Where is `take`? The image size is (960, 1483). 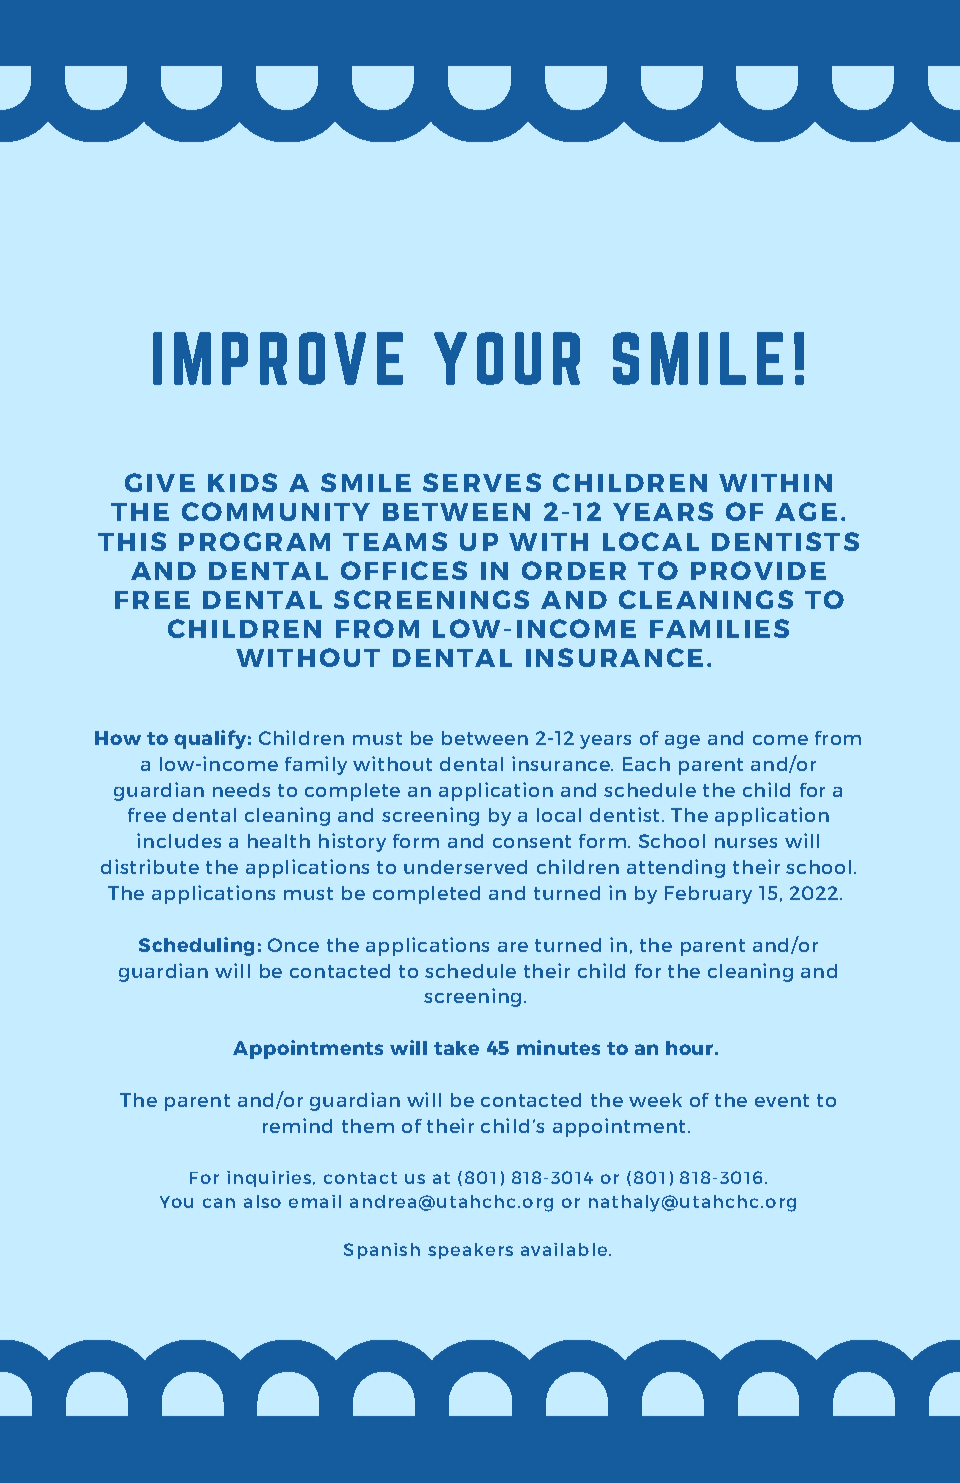
take is located at coordinates (456, 1048).
